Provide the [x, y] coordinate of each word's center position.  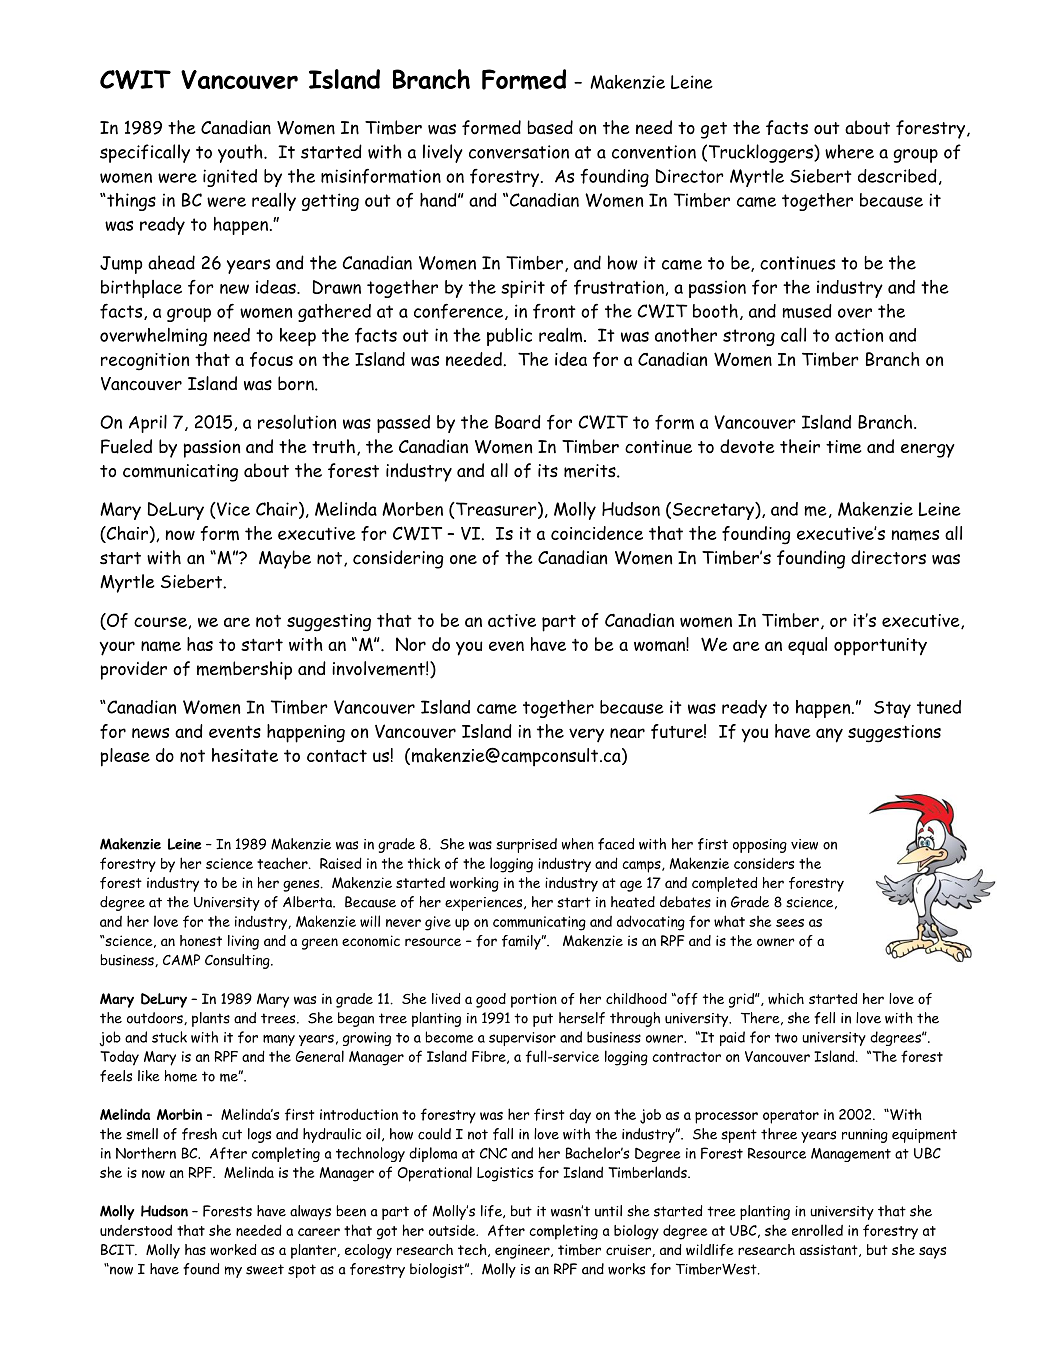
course [161, 623]
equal [807, 646]
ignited [230, 178]
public [509, 337]
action [859, 335]
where [849, 151]
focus [271, 359]
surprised [526, 845]
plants [211, 1019]
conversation [519, 152]
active [512, 620]
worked [233, 1250]
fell [824, 1018]
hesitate [245, 755]
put [543, 1020]
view [804, 844]
